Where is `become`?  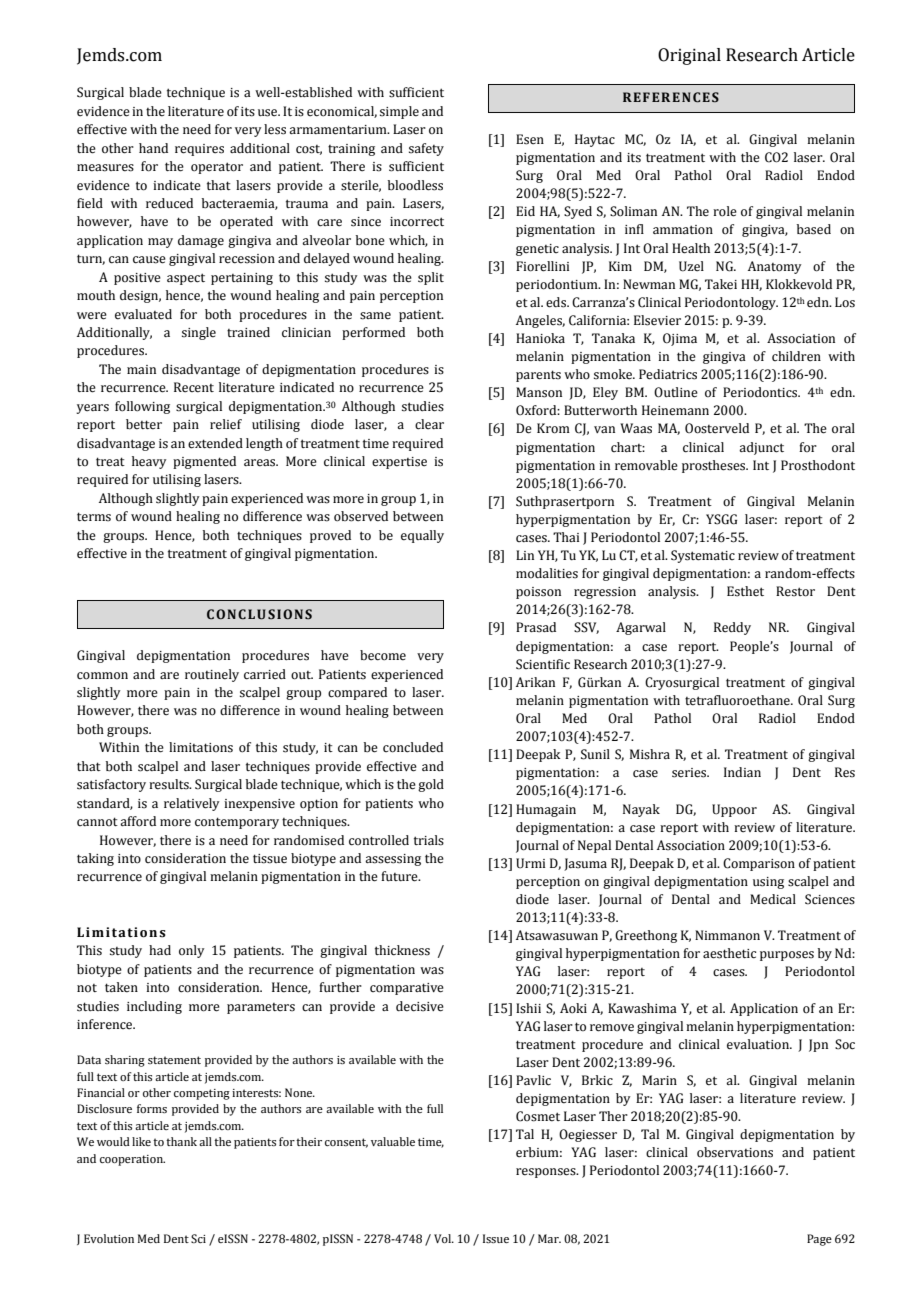 become is located at coordinates (383, 655).
